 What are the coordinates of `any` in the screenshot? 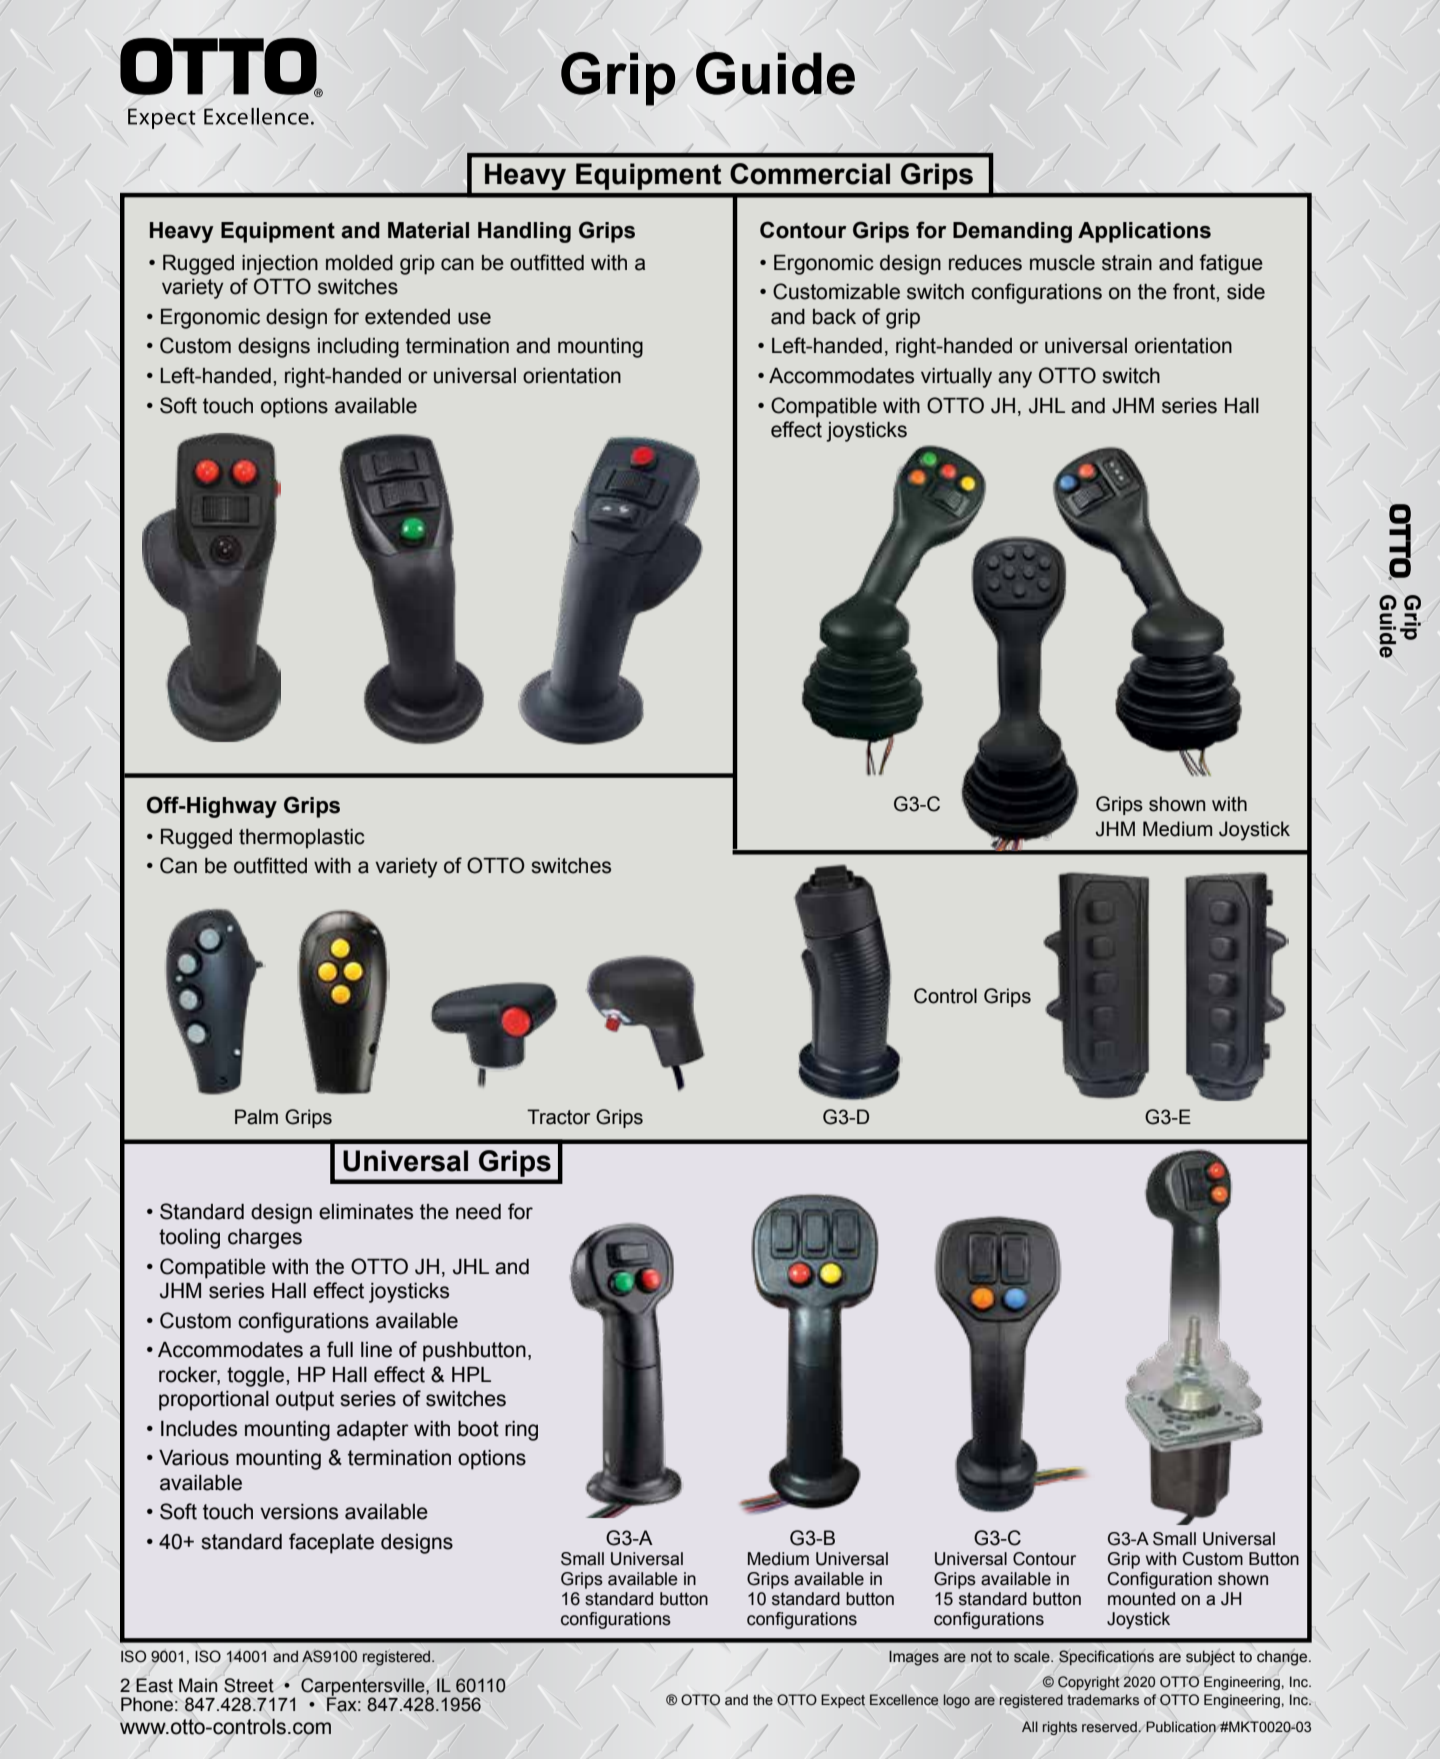 It's located at (1015, 379).
